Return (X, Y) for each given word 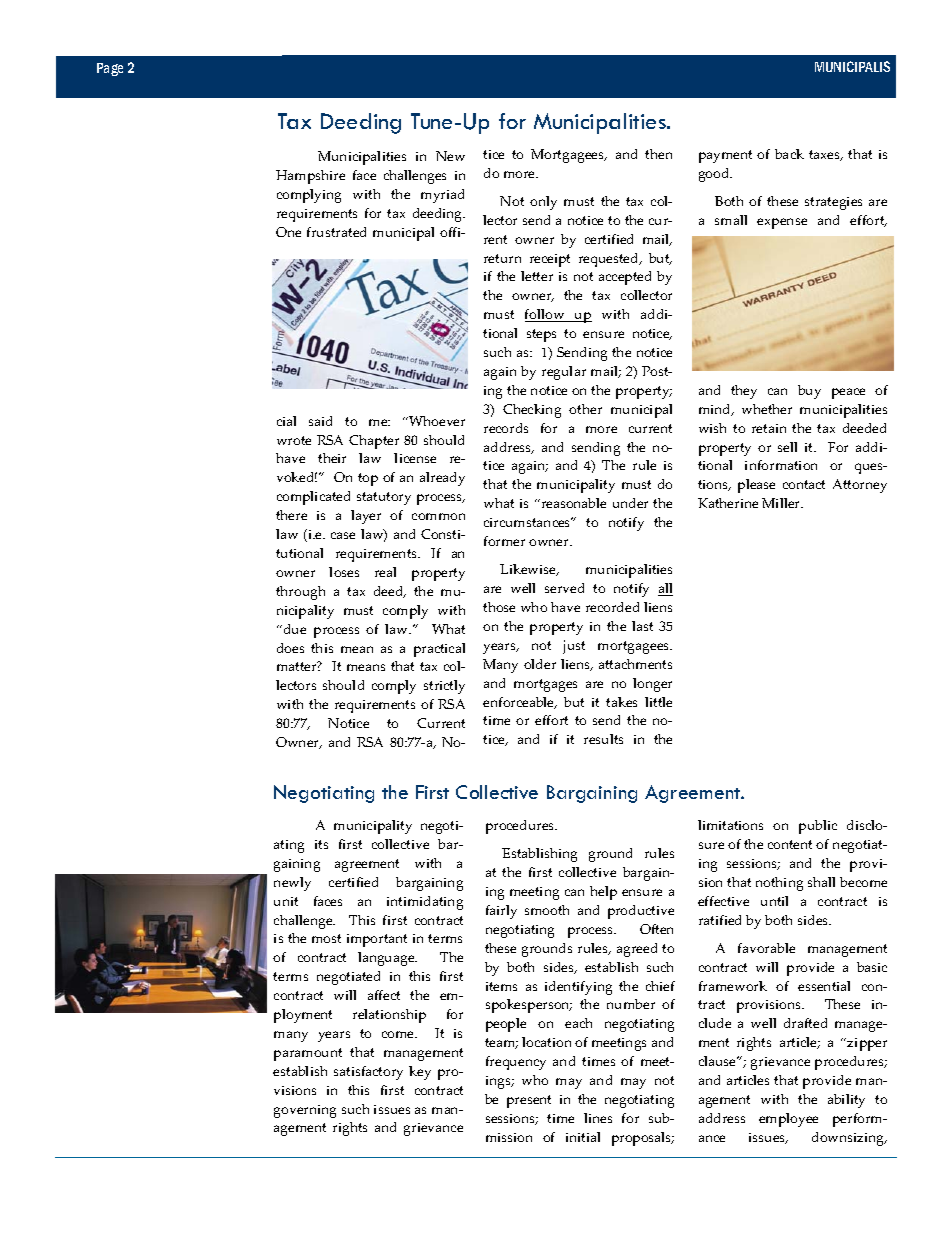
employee (788, 1120)
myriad (442, 196)
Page (110, 69)
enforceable (520, 703)
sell (787, 447)
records (506, 428)
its (321, 844)
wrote (294, 440)
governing (305, 1111)
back (789, 154)
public (818, 827)
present (529, 1101)
